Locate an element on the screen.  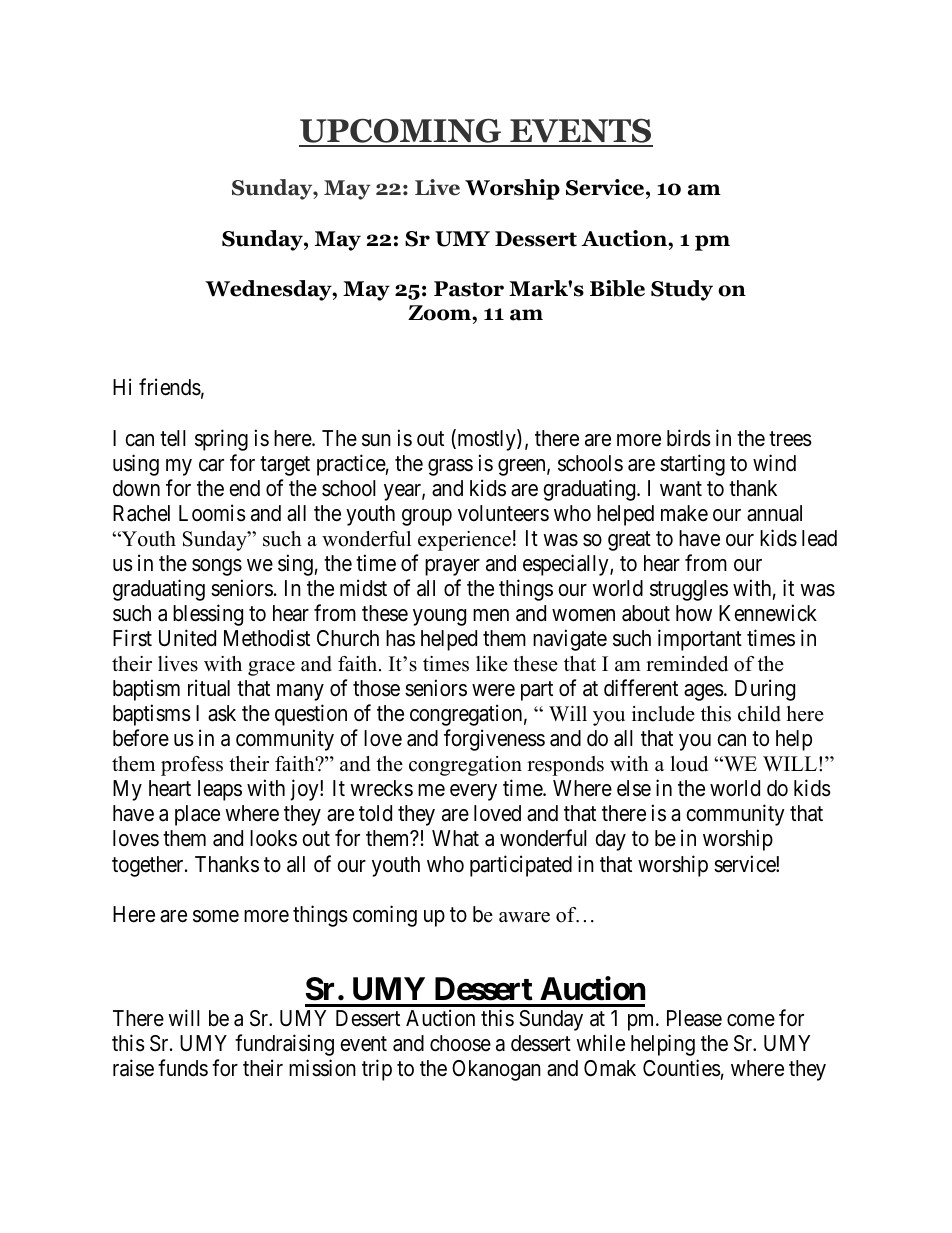
struggles is located at coordinates (689, 590).
